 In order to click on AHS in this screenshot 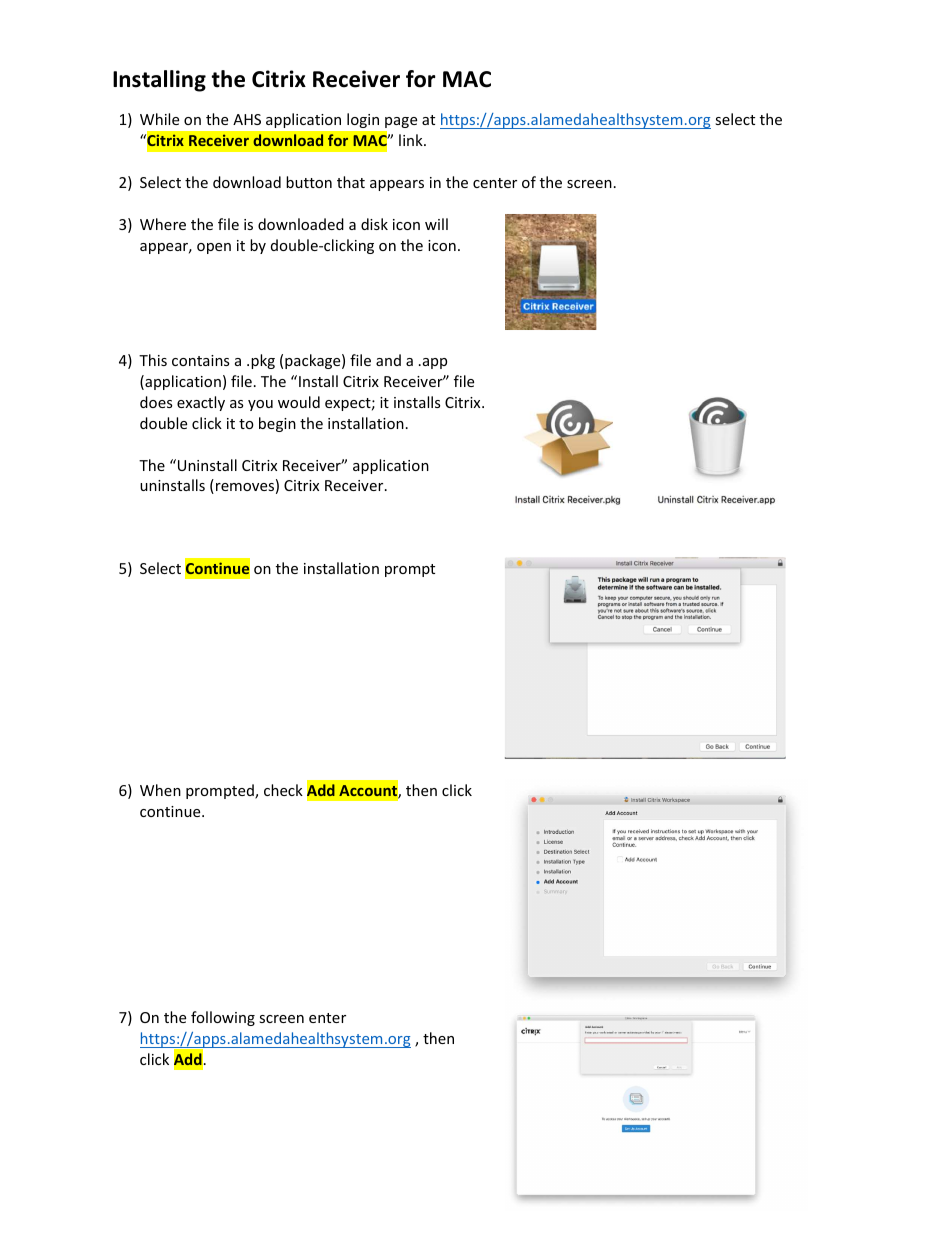, I will do `click(247, 119)`.
